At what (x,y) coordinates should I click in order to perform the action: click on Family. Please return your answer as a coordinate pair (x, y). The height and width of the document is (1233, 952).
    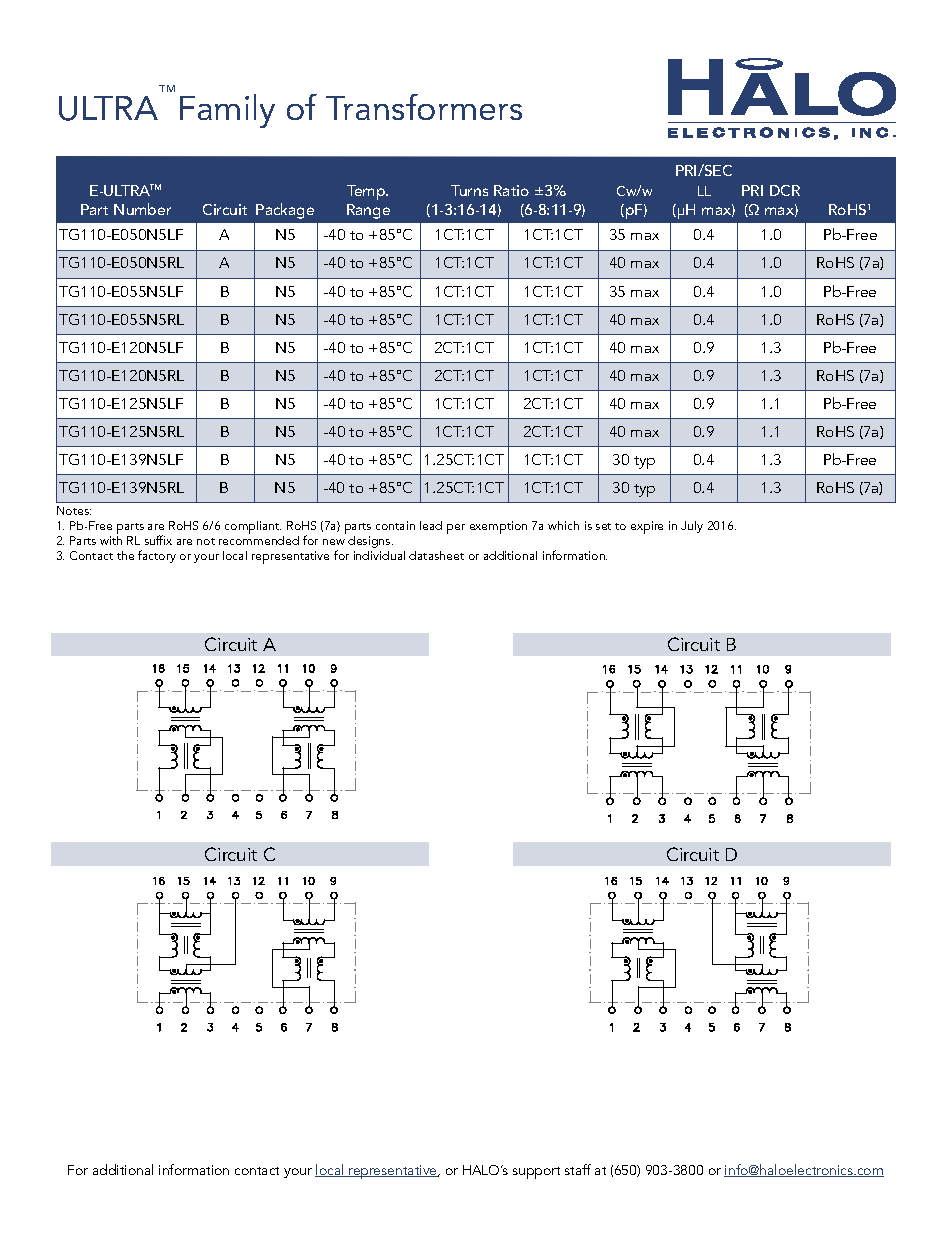
    Looking at the image, I should click on (227, 111).
